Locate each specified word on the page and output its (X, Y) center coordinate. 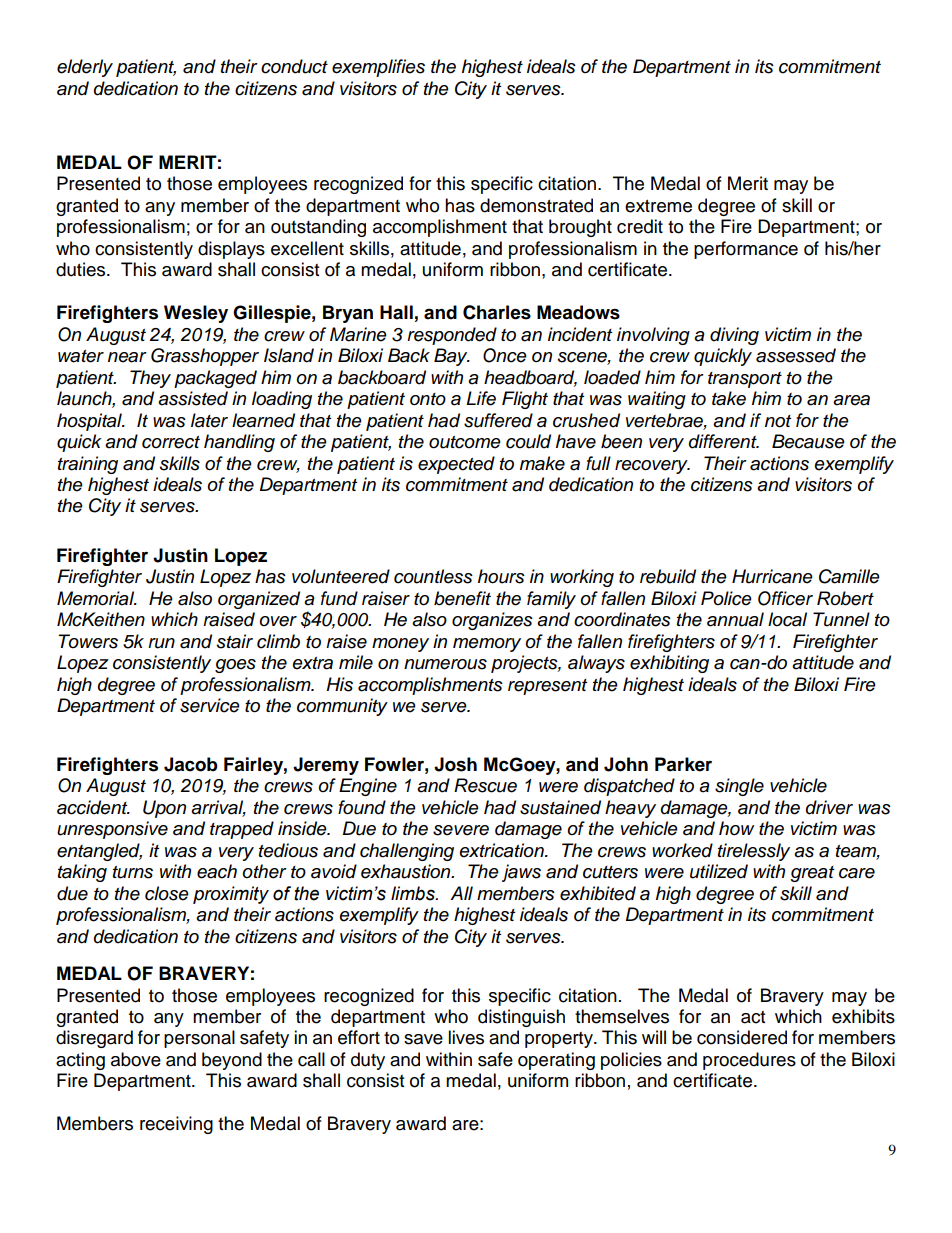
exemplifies (378, 68)
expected (456, 465)
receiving (176, 1125)
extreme (658, 206)
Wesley (196, 314)
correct (171, 442)
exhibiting (669, 664)
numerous (445, 664)
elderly (85, 68)
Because (808, 441)
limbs (414, 893)
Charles (497, 312)
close (167, 893)
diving (734, 336)
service (210, 705)
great (812, 874)
